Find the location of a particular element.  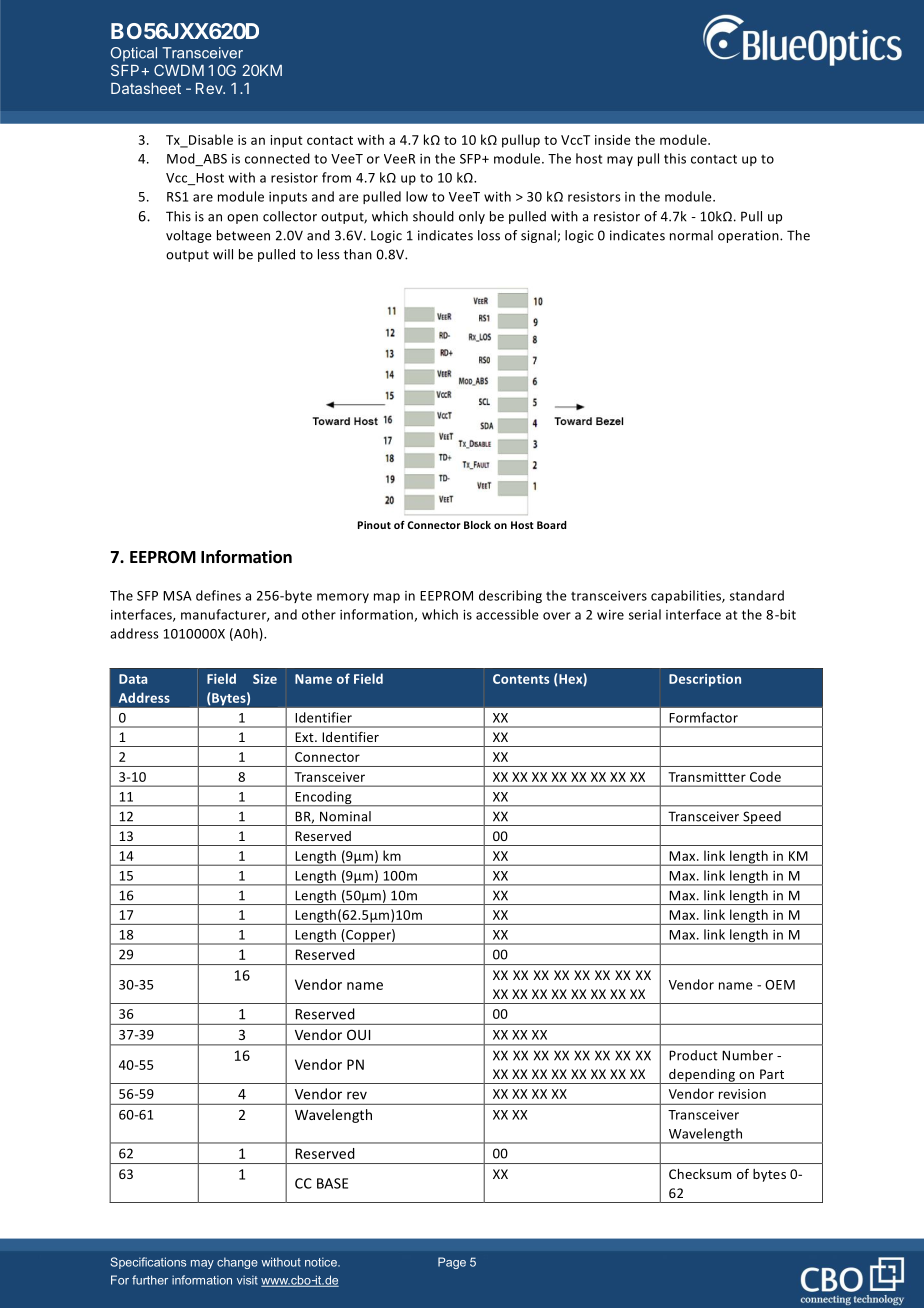

change is located at coordinates (237, 1263).
